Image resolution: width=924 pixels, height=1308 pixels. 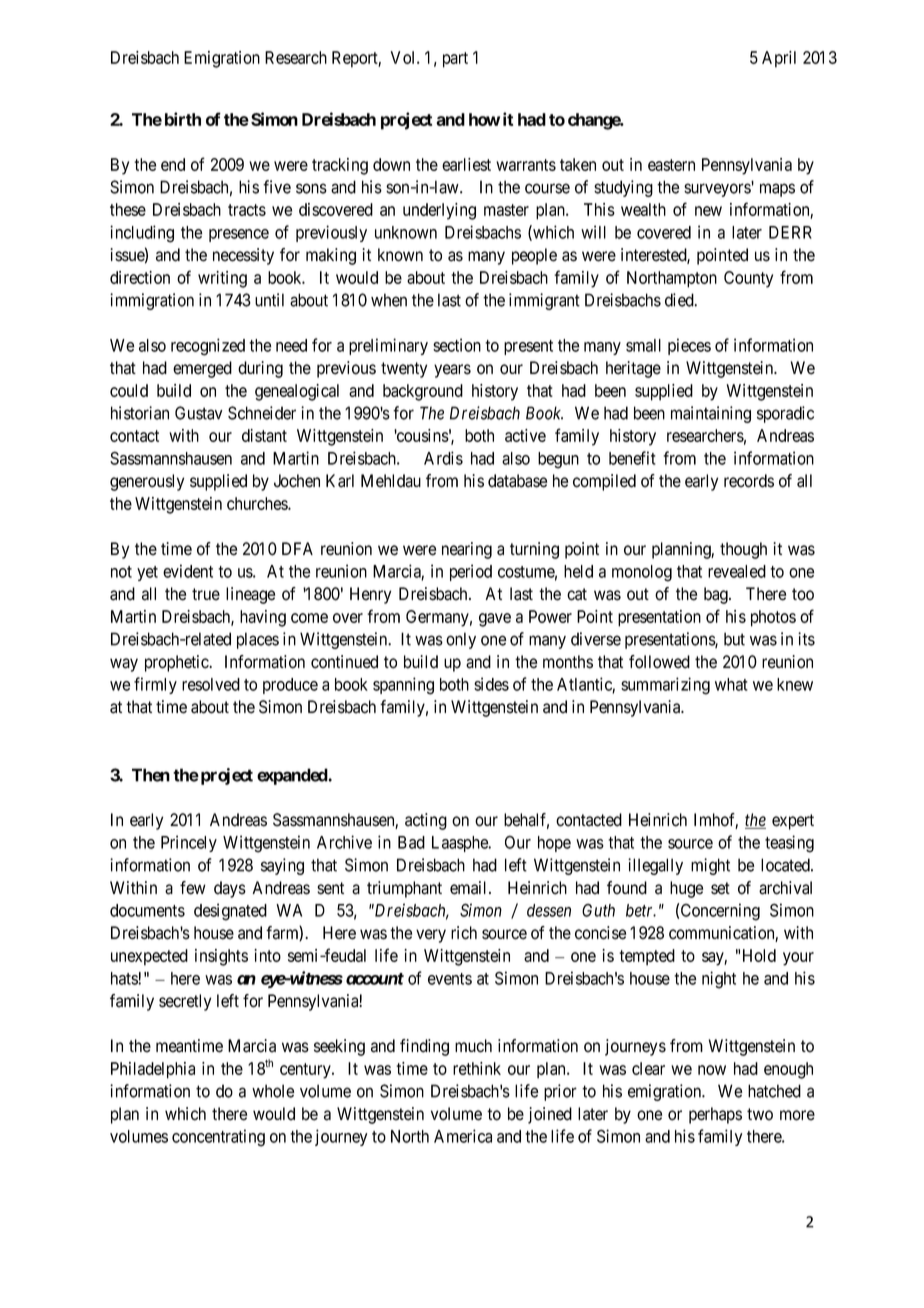 I want to click on April, so click(x=779, y=59).
